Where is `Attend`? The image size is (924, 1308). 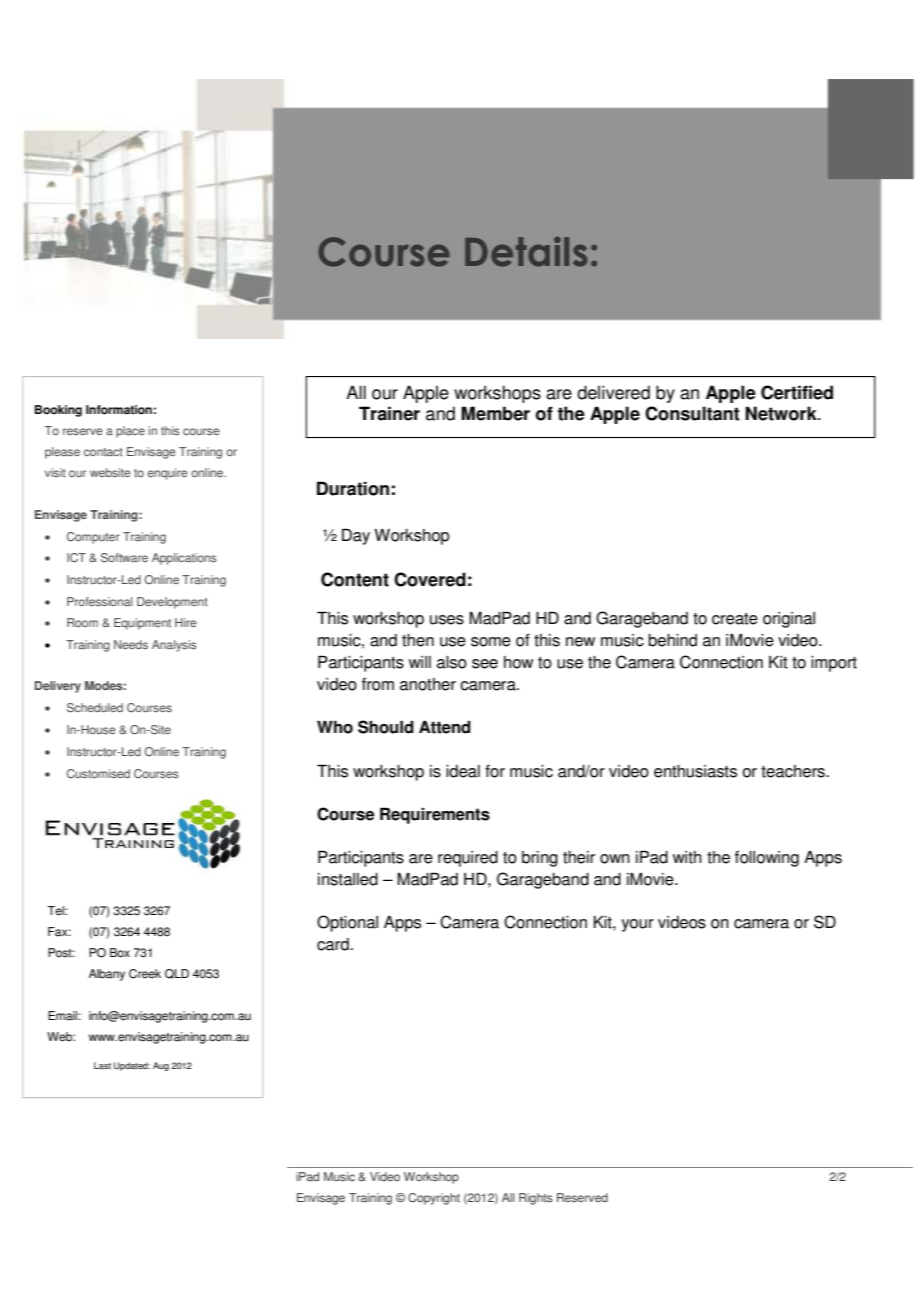
Attend is located at coordinates (445, 727).
